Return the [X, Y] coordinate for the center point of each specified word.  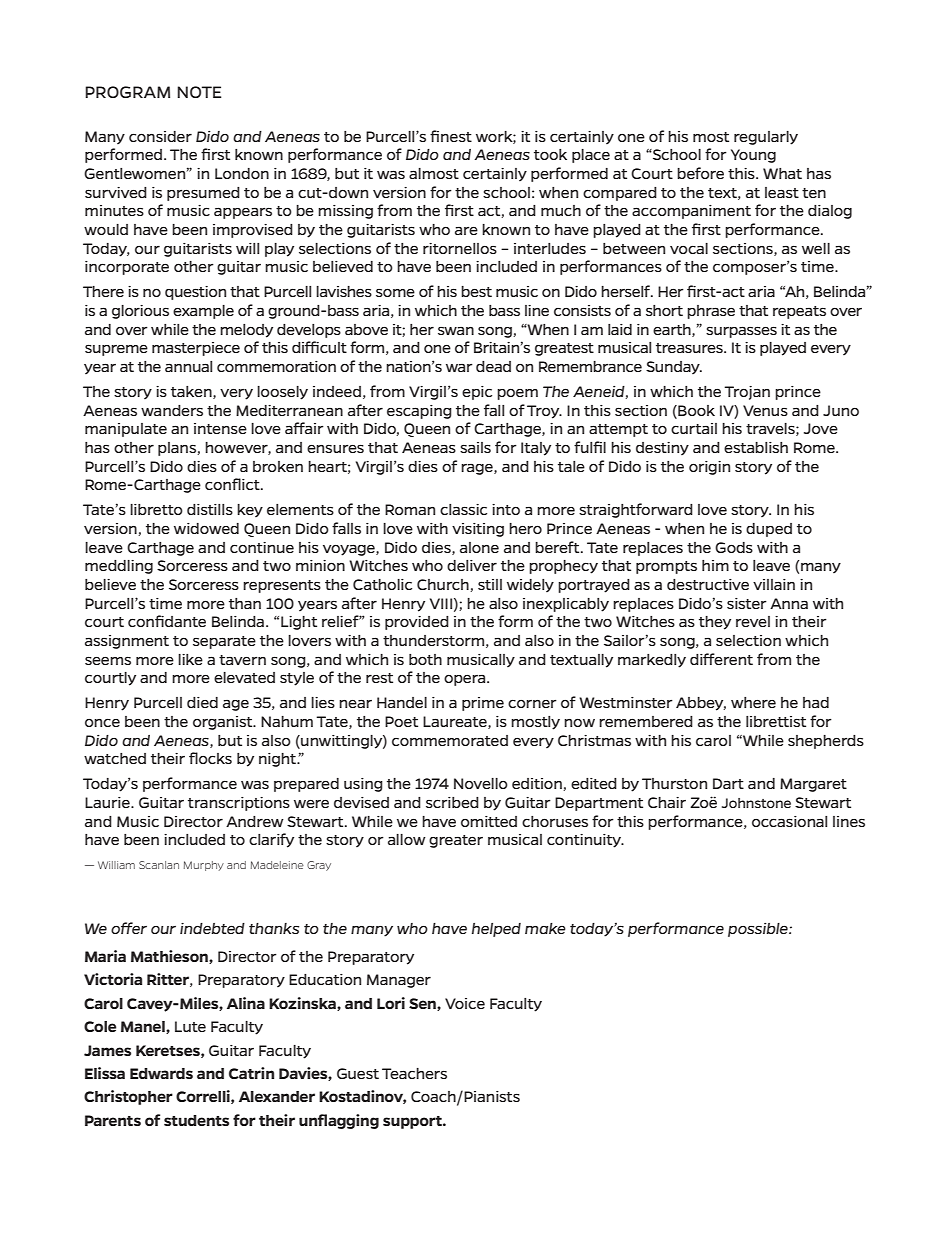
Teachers [414, 1073]
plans [178, 449]
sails [475, 447]
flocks [210, 758]
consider [160, 136]
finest [451, 136]
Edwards [161, 1073]
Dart [728, 783]
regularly [766, 138]
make [545, 928]
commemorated [450, 740]
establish [756, 447]
